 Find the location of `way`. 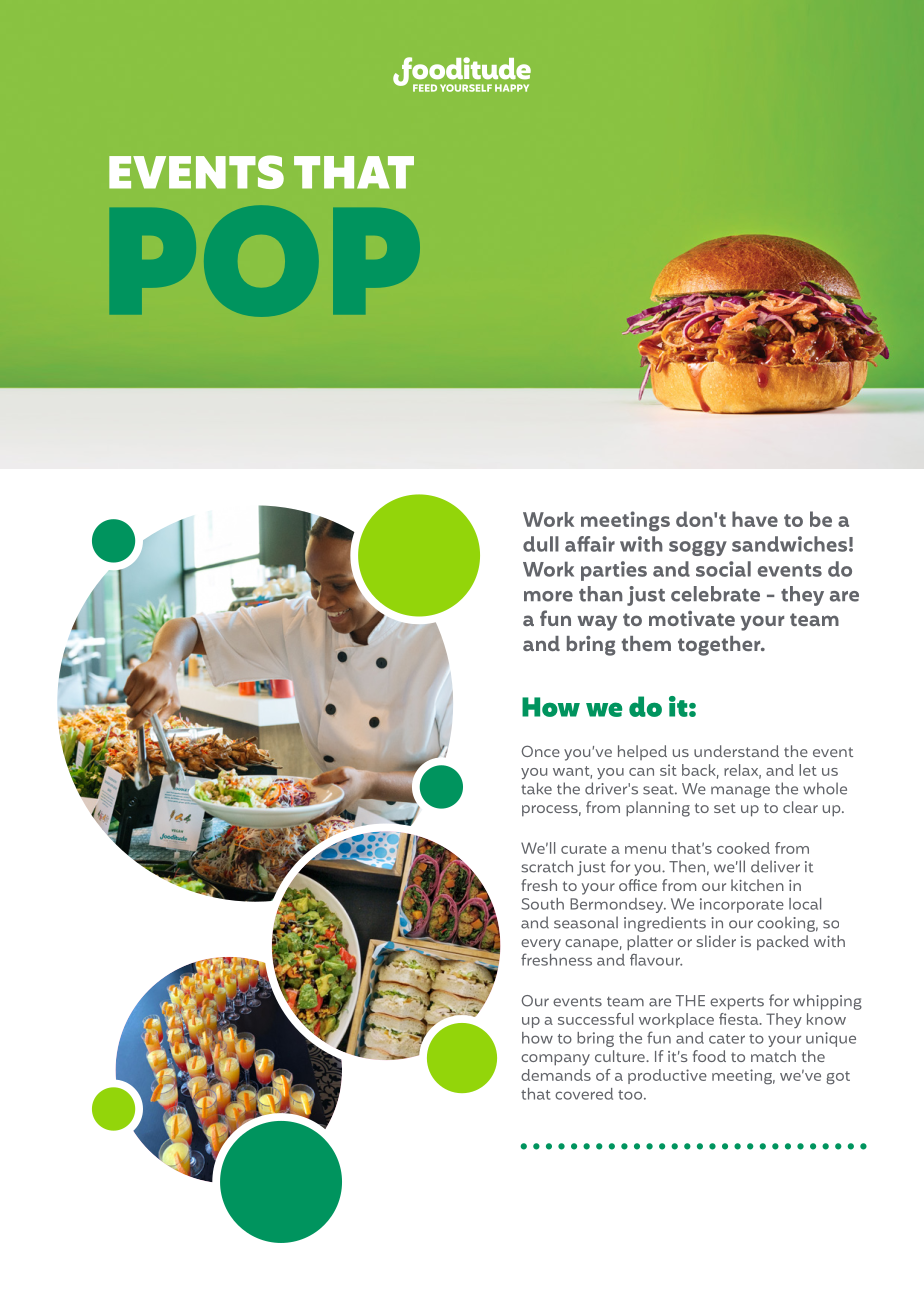

way is located at coordinates (597, 623).
